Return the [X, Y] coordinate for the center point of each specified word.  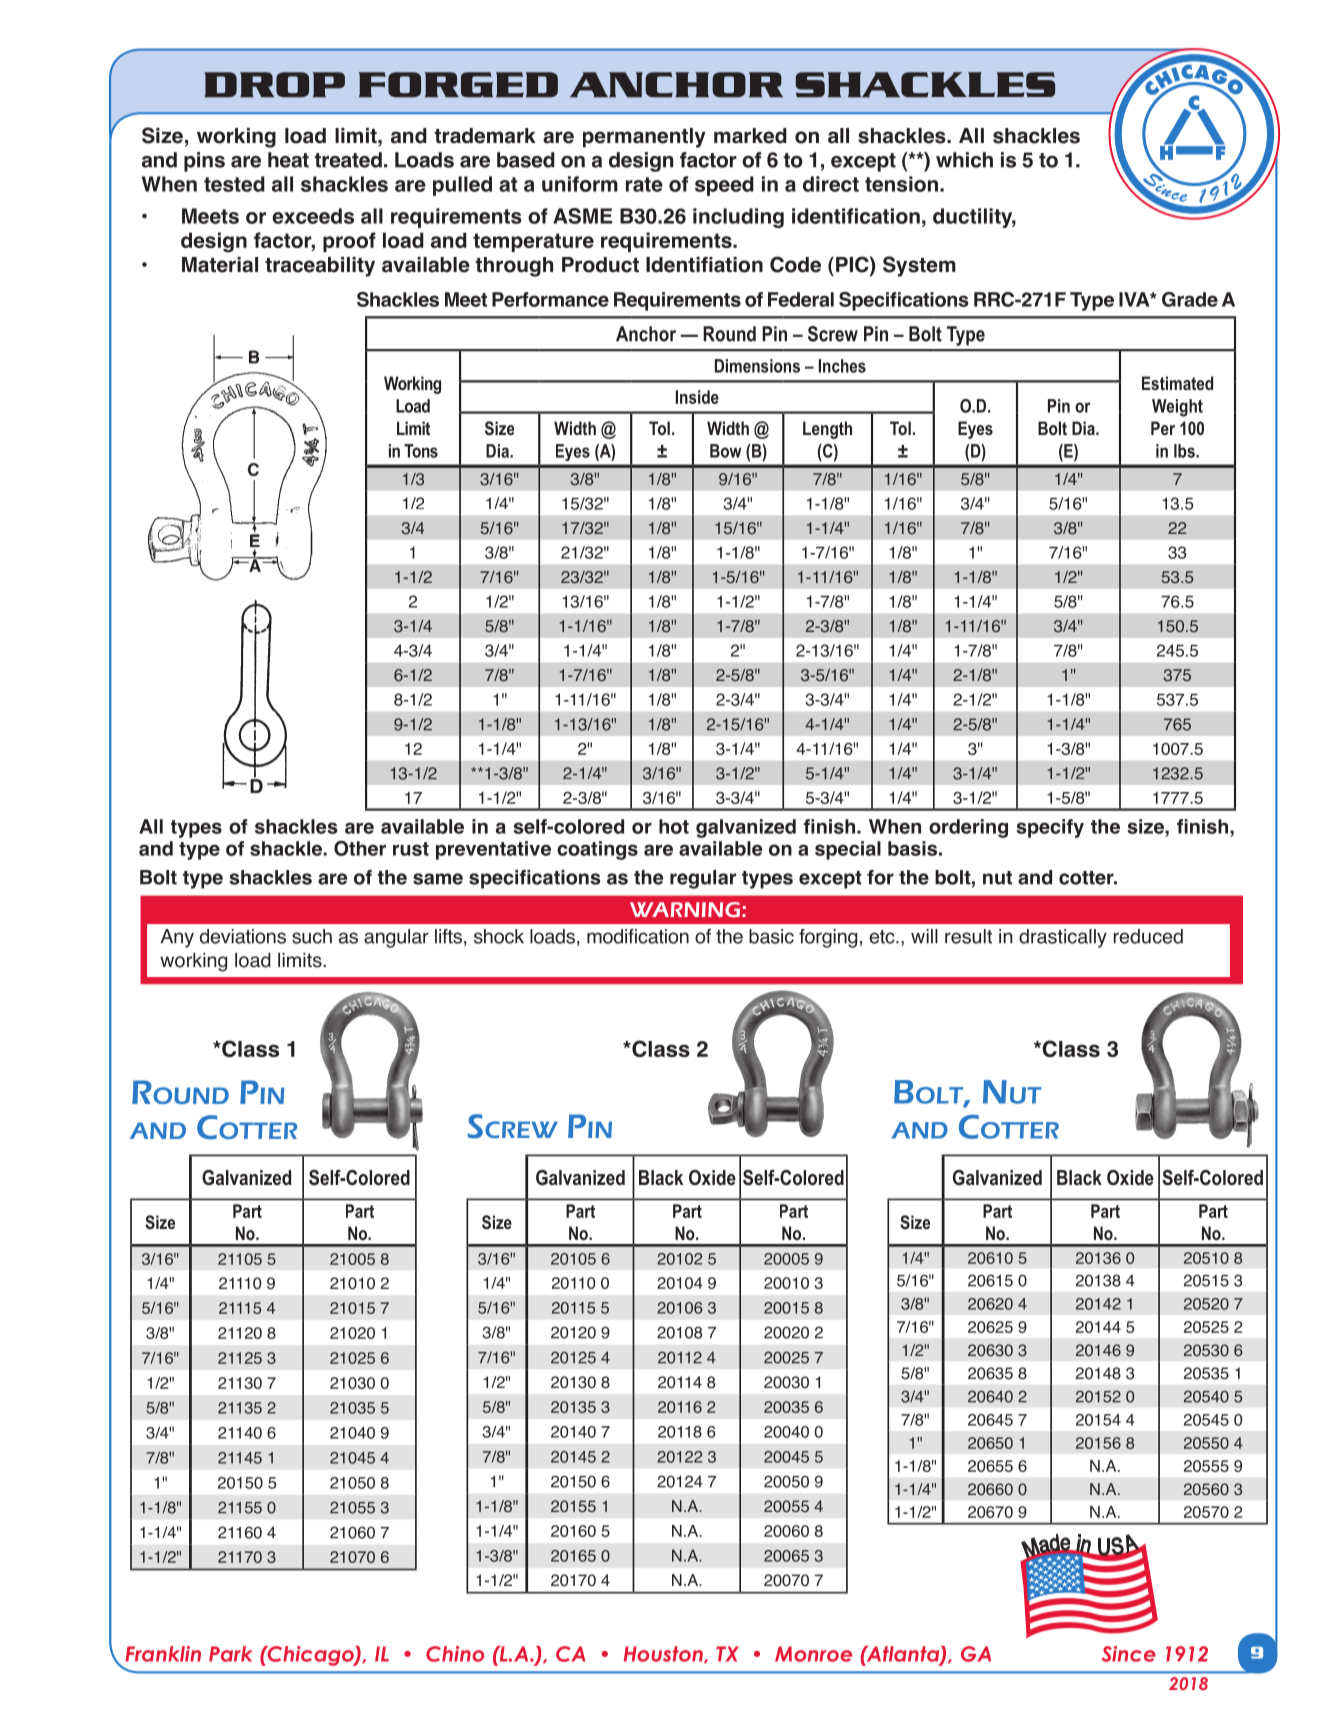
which [964, 160]
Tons [421, 451]
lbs [1185, 451]
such [312, 936]
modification [638, 936]
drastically [1063, 938]
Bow [726, 451]
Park [231, 1654]
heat [288, 160]
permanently [644, 138]
